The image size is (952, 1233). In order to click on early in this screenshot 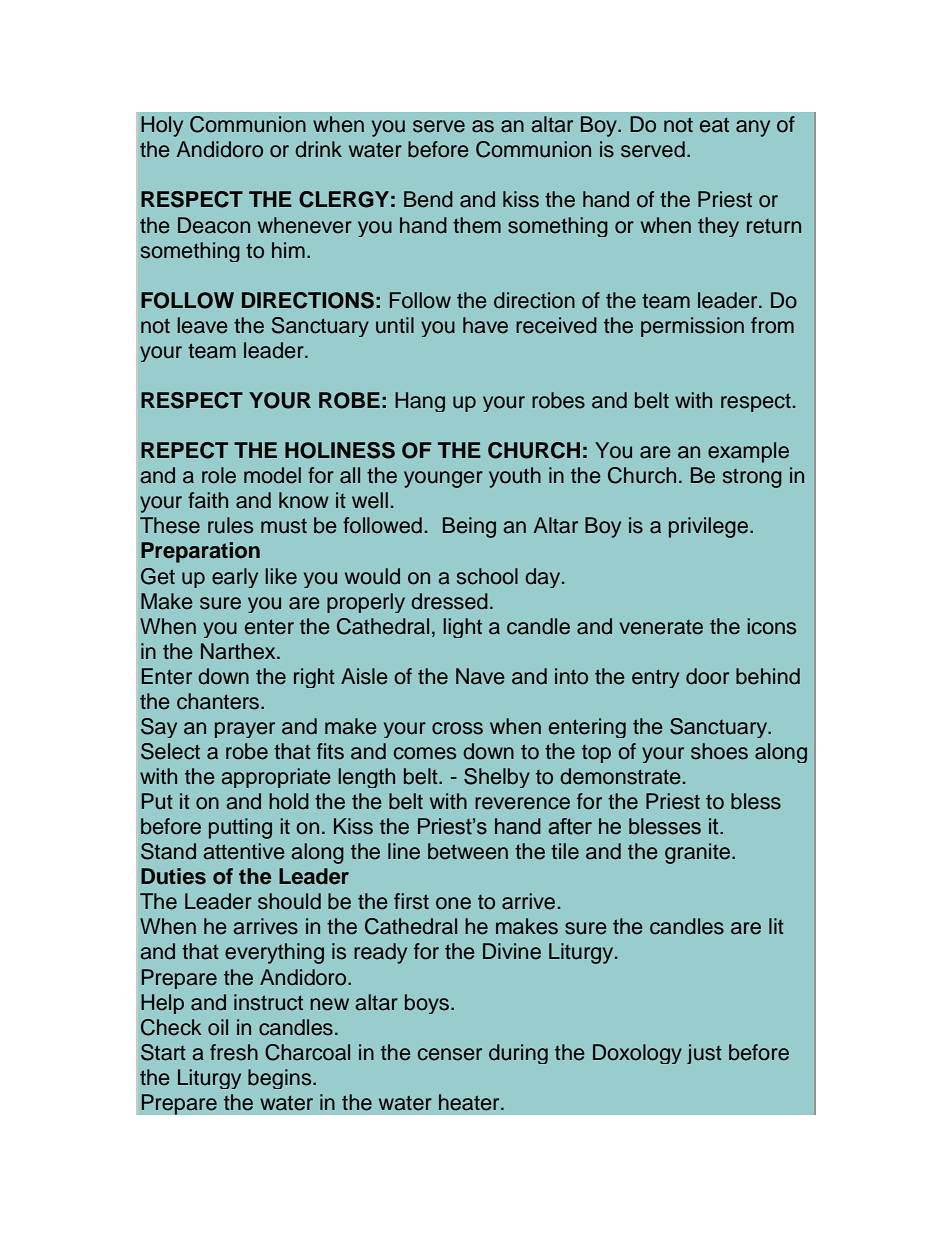, I will do `click(235, 578)`.
